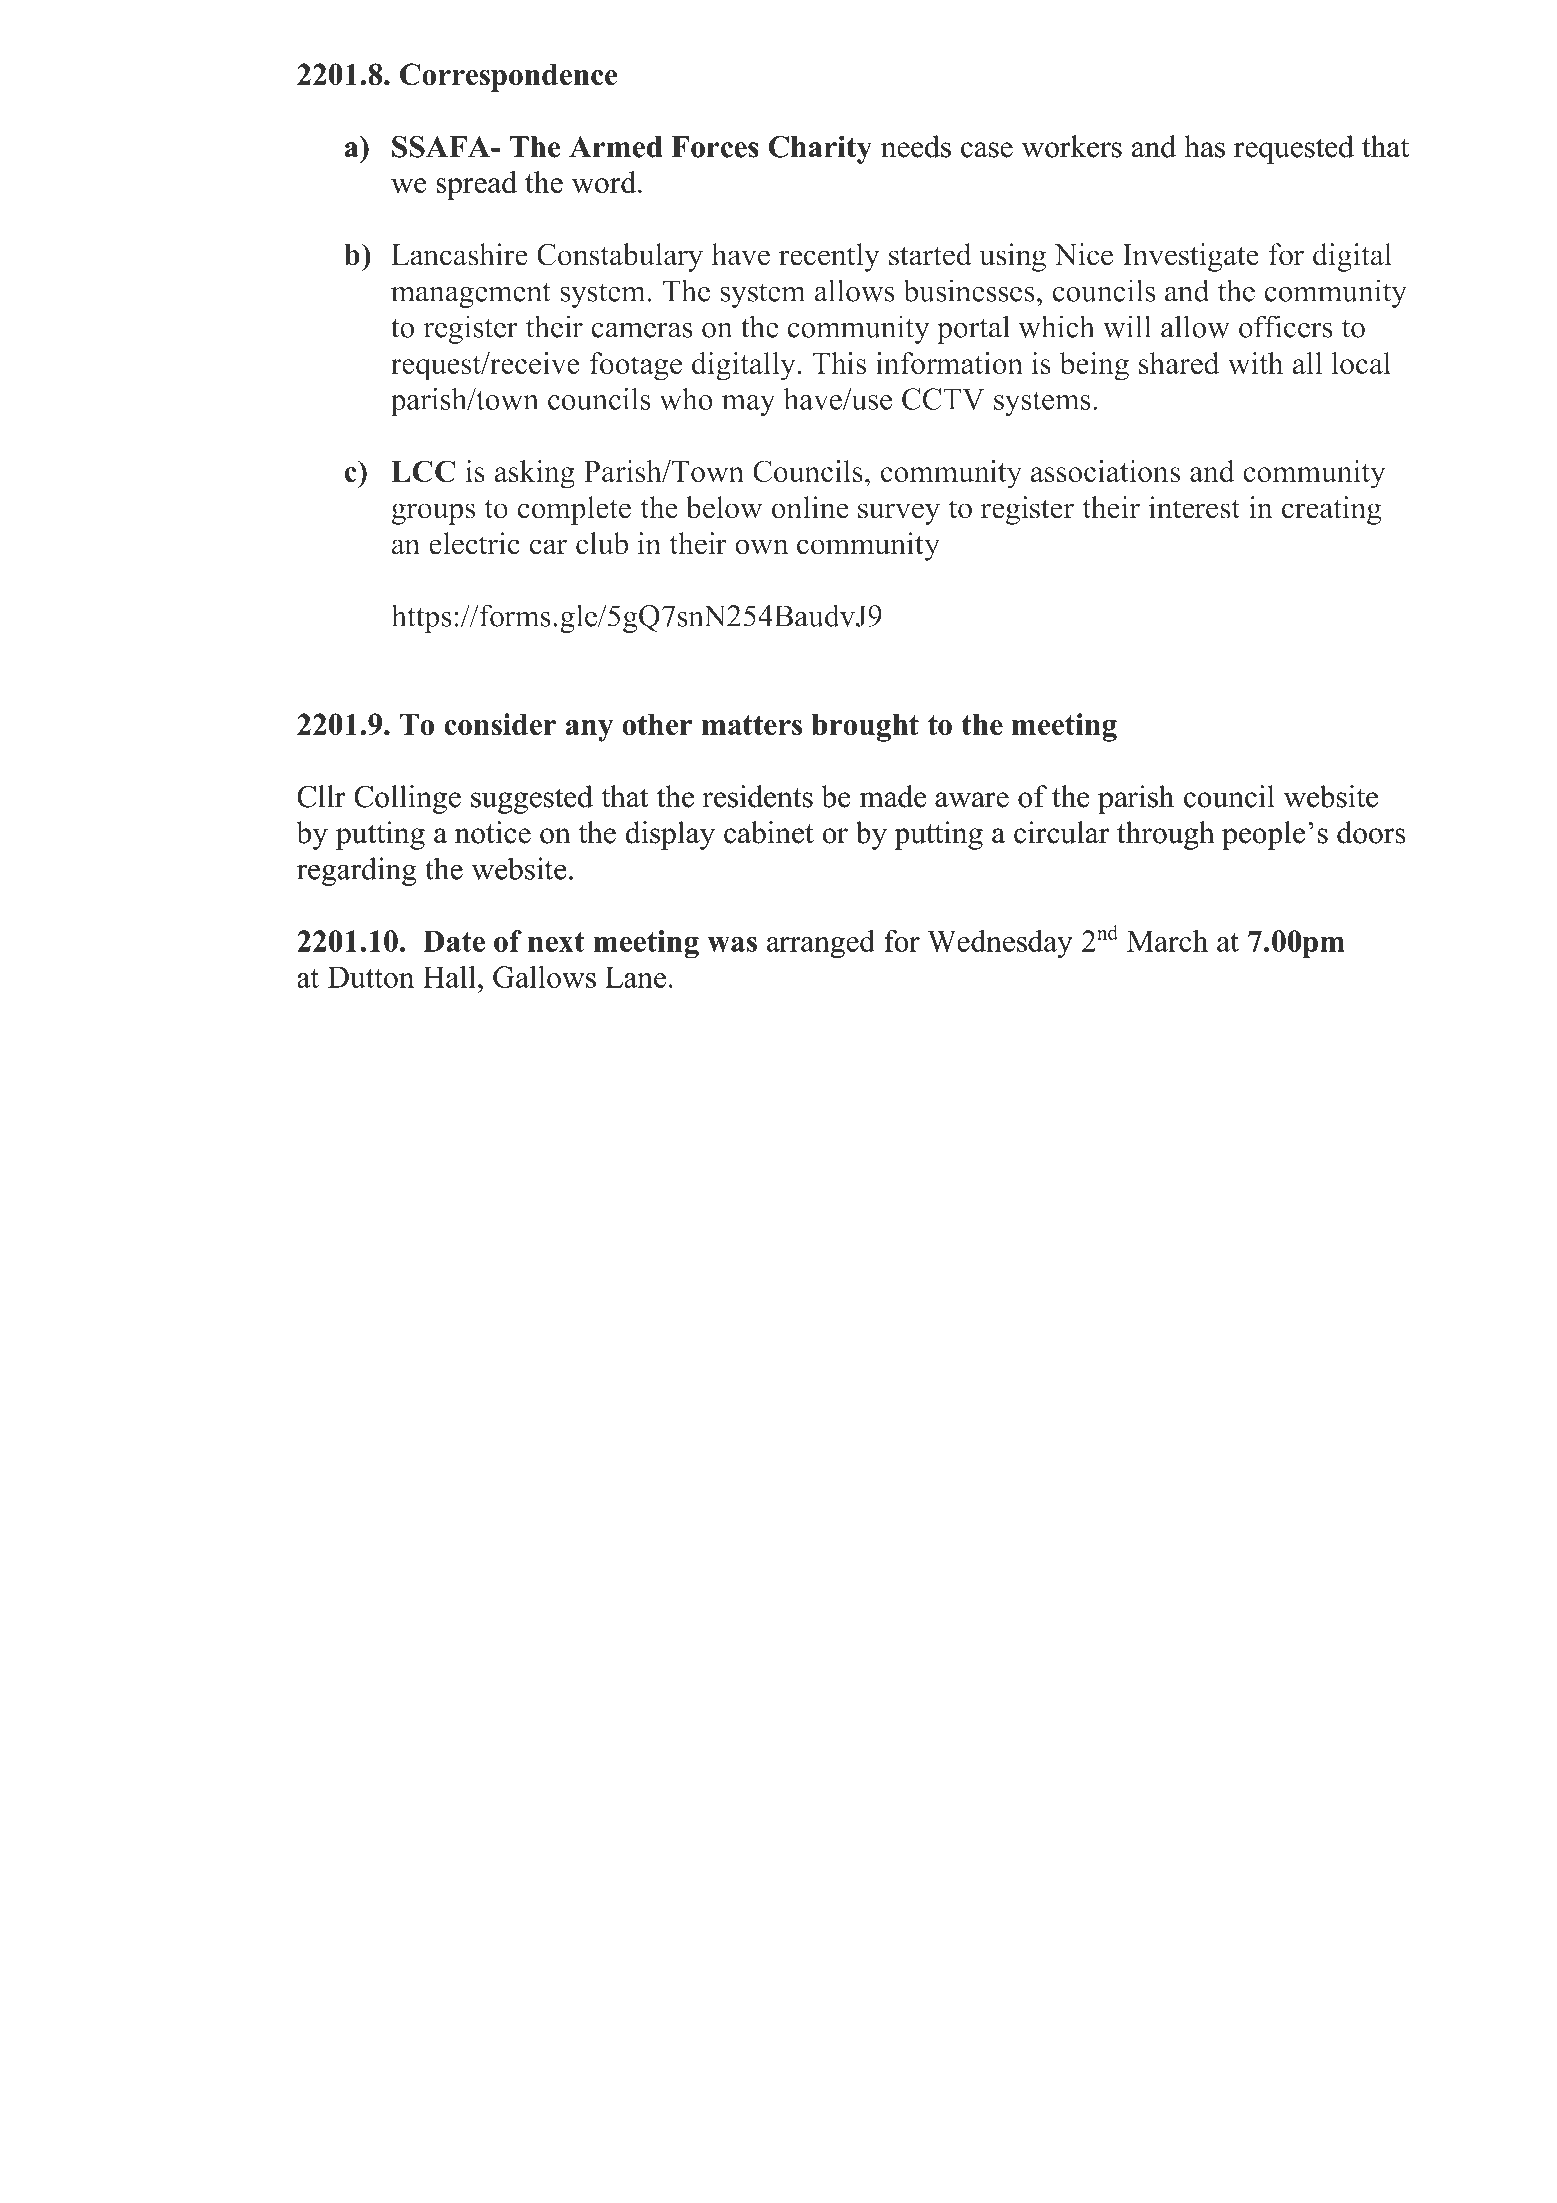 The width and height of the screenshot is (1557, 2203). What do you see at coordinates (459, 254) in the screenshot?
I see `Lancashire` at bounding box center [459, 254].
